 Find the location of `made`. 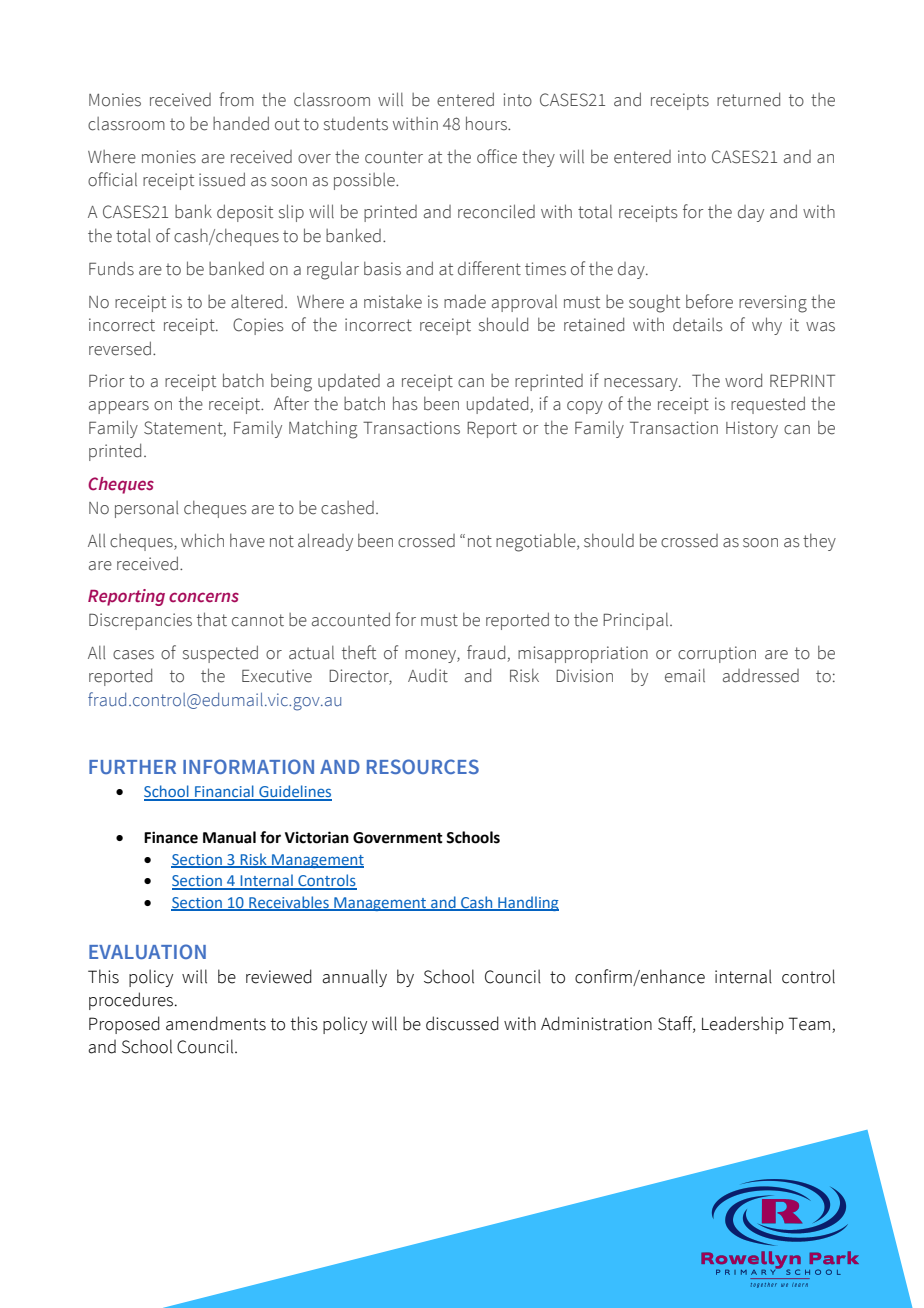

made is located at coordinates (465, 301).
